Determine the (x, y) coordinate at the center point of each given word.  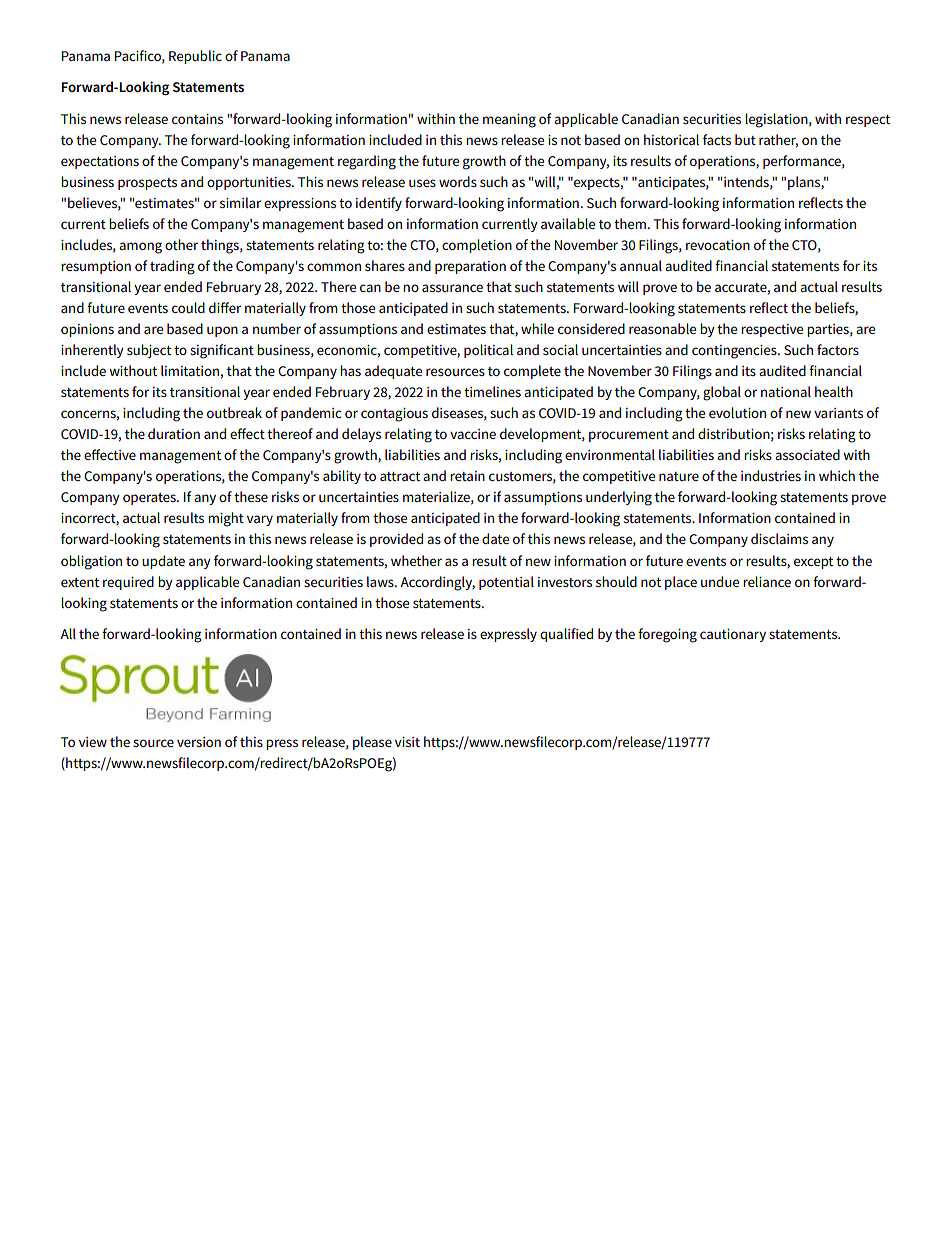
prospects (147, 184)
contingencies (735, 352)
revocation (718, 245)
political (488, 351)
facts (717, 139)
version (199, 742)
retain (467, 476)
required (128, 583)
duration (174, 433)
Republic (195, 57)
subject (149, 351)
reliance (767, 581)
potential (506, 583)
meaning (509, 121)
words (458, 181)
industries (771, 475)
